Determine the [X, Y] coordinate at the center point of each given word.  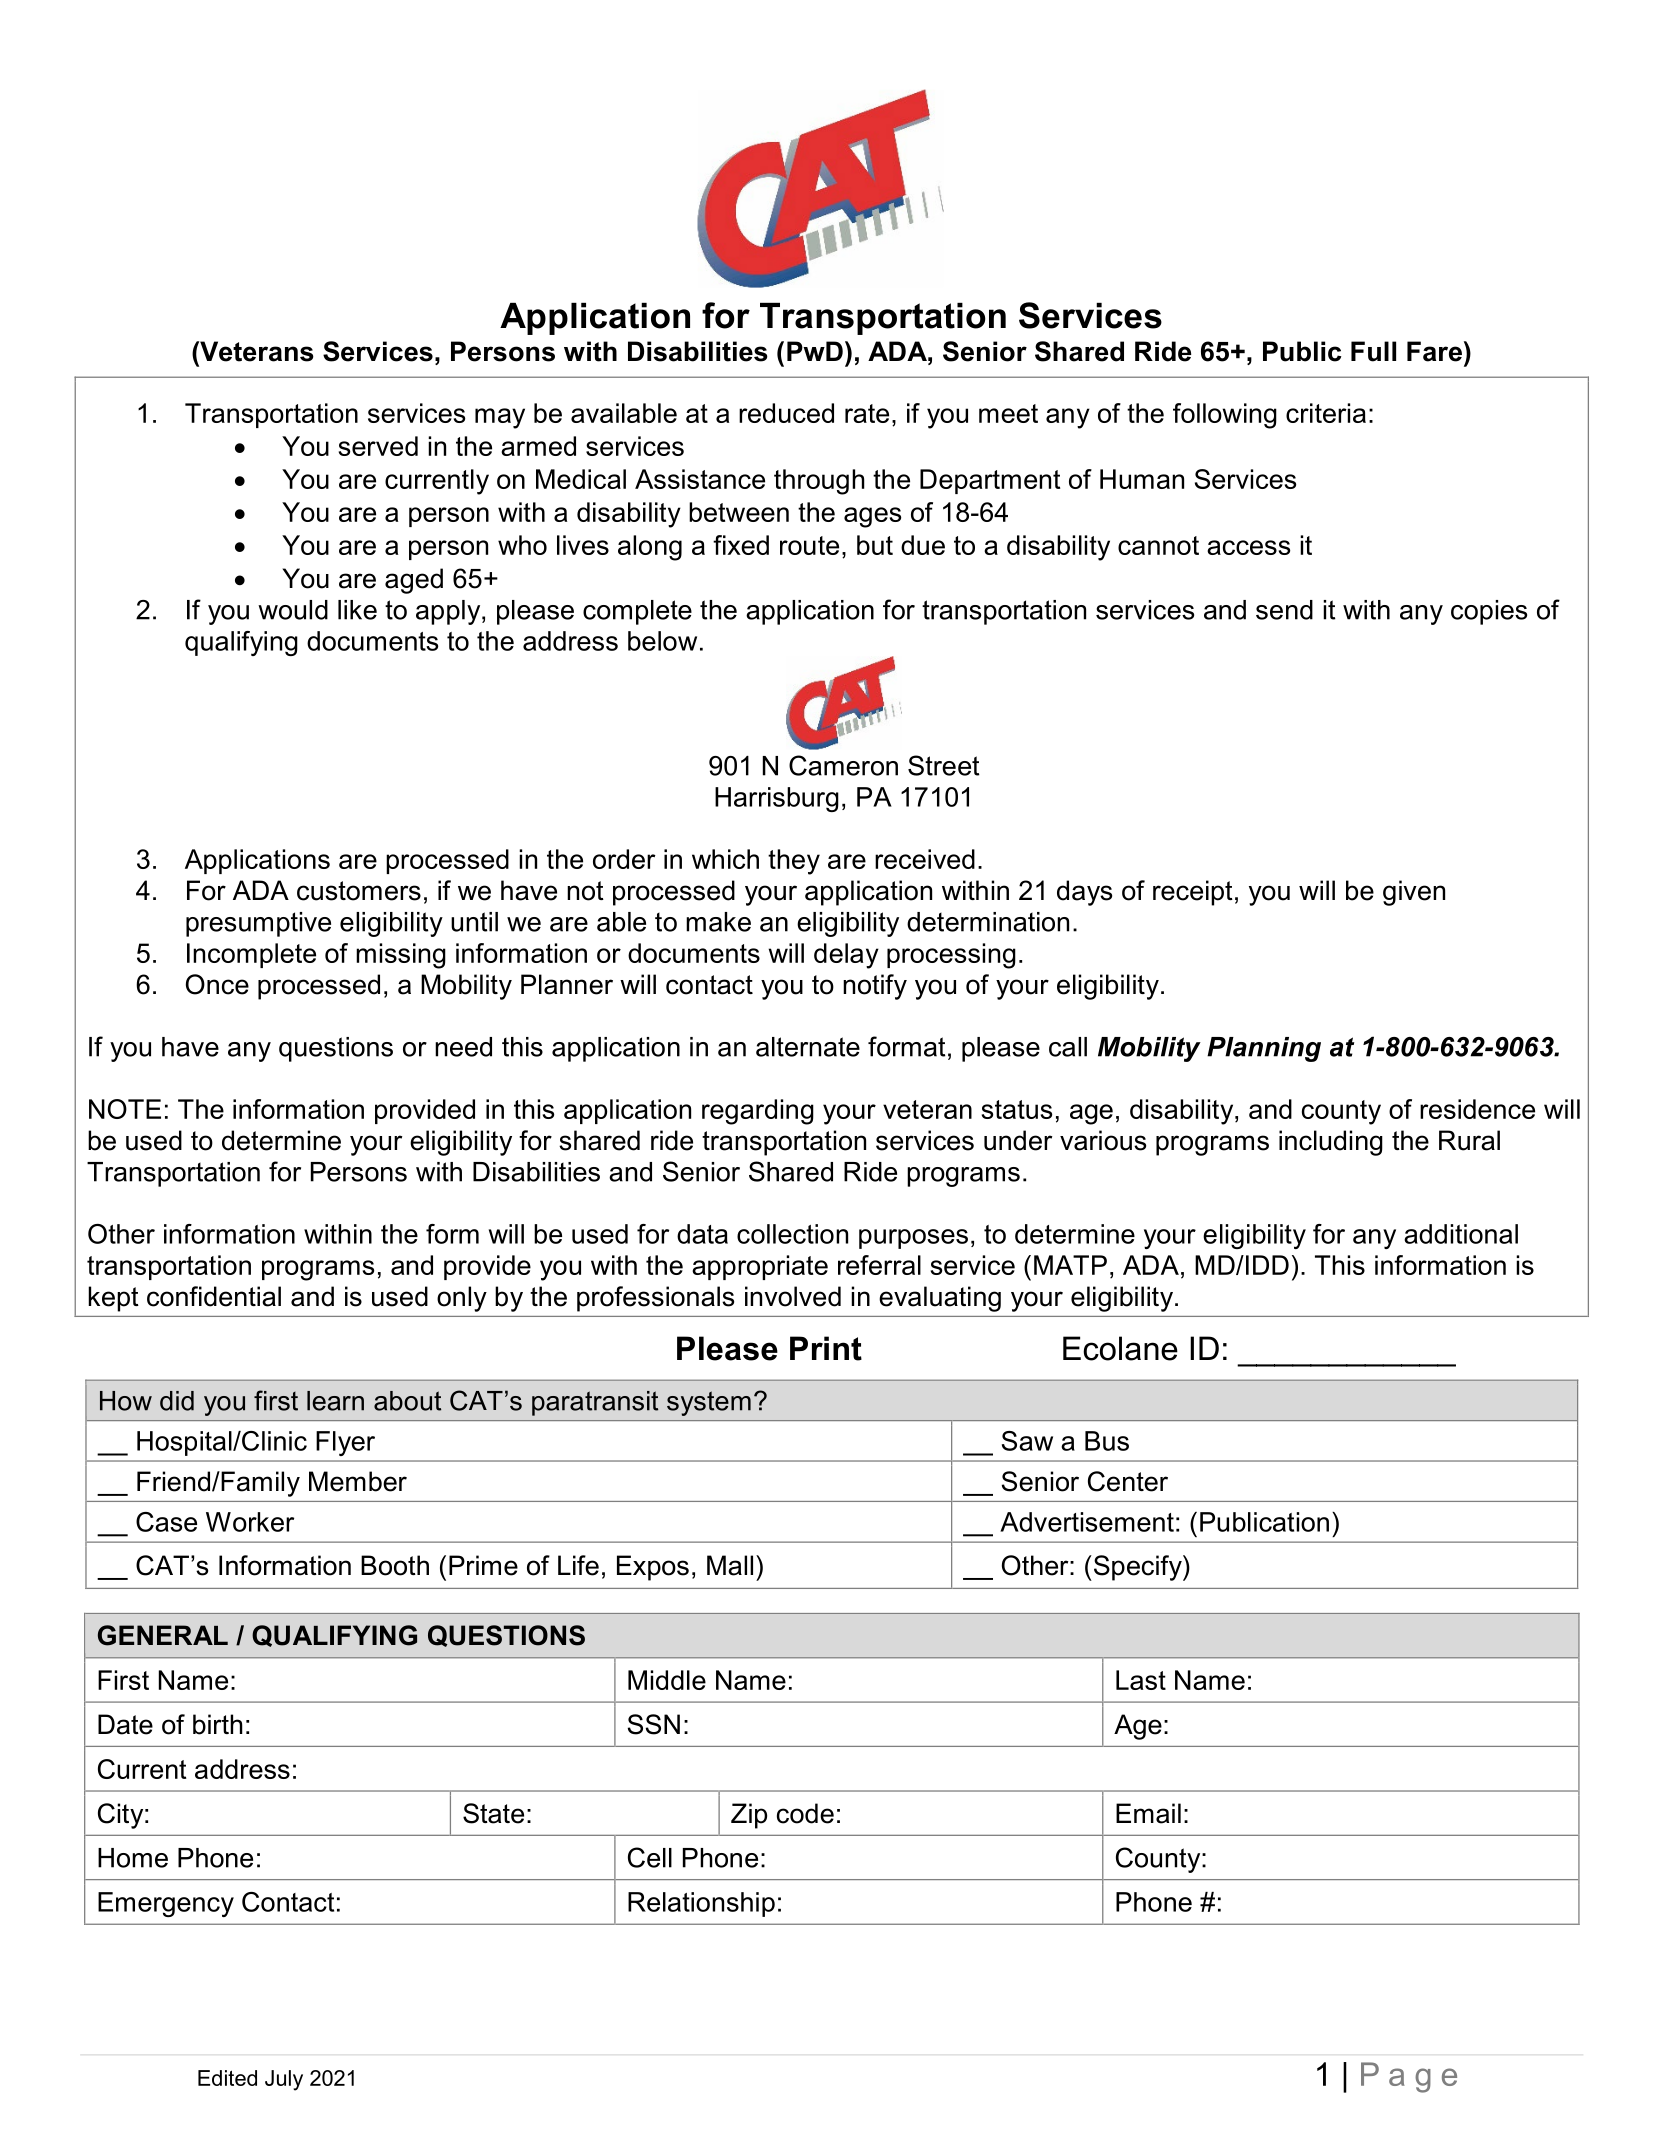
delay [846, 956]
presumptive [258, 924]
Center [1128, 1481]
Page [1409, 2077]
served [378, 446]
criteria [1326, 413]
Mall [730, 1565]
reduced [786, 413]
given [1414, 893]
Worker [250, 1522]
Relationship [701, 1904]
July [284, 2080]
